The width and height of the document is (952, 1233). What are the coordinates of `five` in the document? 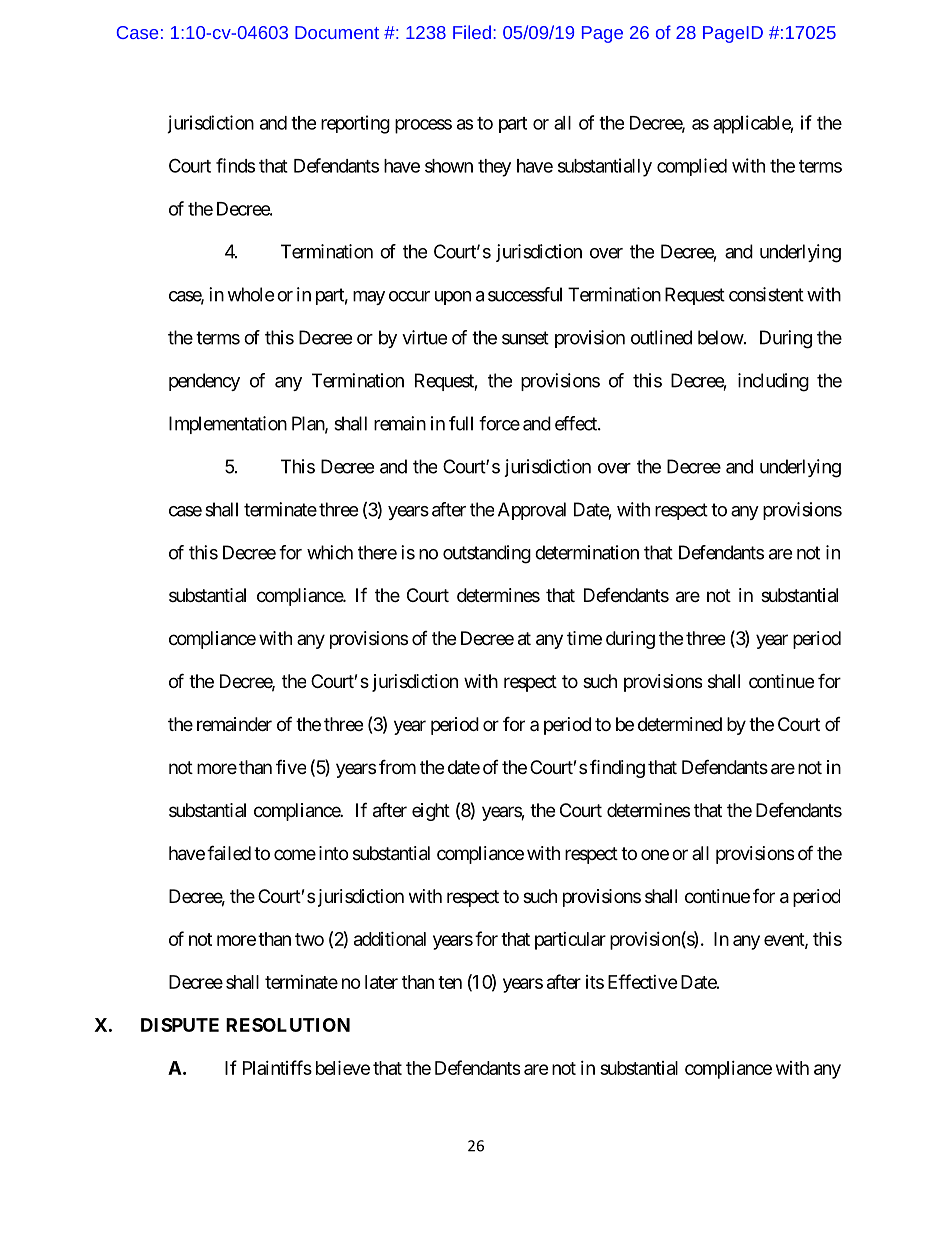 It's located at (291, 767).
